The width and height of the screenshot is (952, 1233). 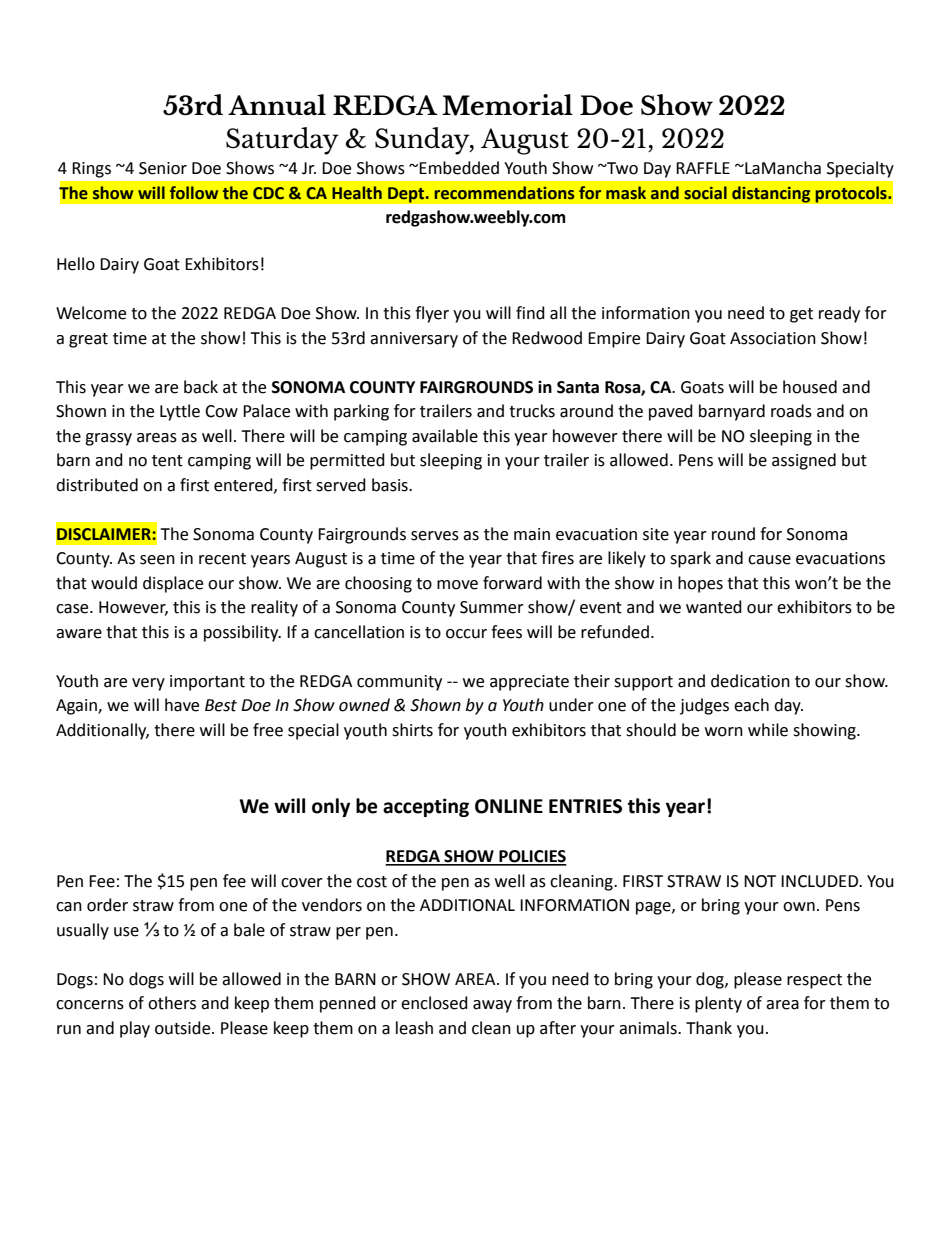 I want to click on Senior, so click(x=163, y=168).
